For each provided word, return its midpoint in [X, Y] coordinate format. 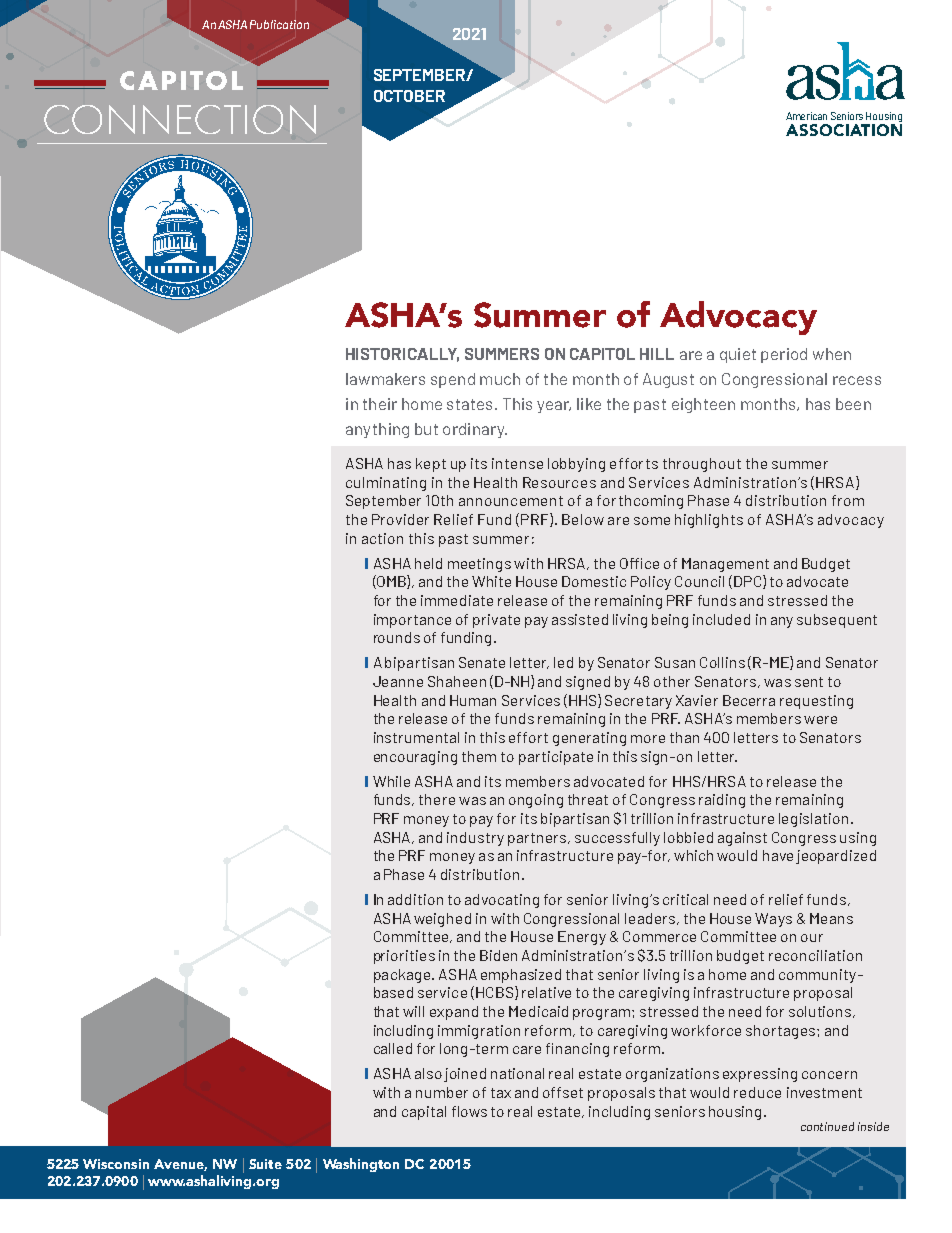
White [491, 581]
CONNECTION [180, 119]
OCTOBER [409, 96]
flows [469, 1111]
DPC [749, 582]
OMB [391, 582]
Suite [265, 1164]
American [806, 116]
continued [827, 1126]
